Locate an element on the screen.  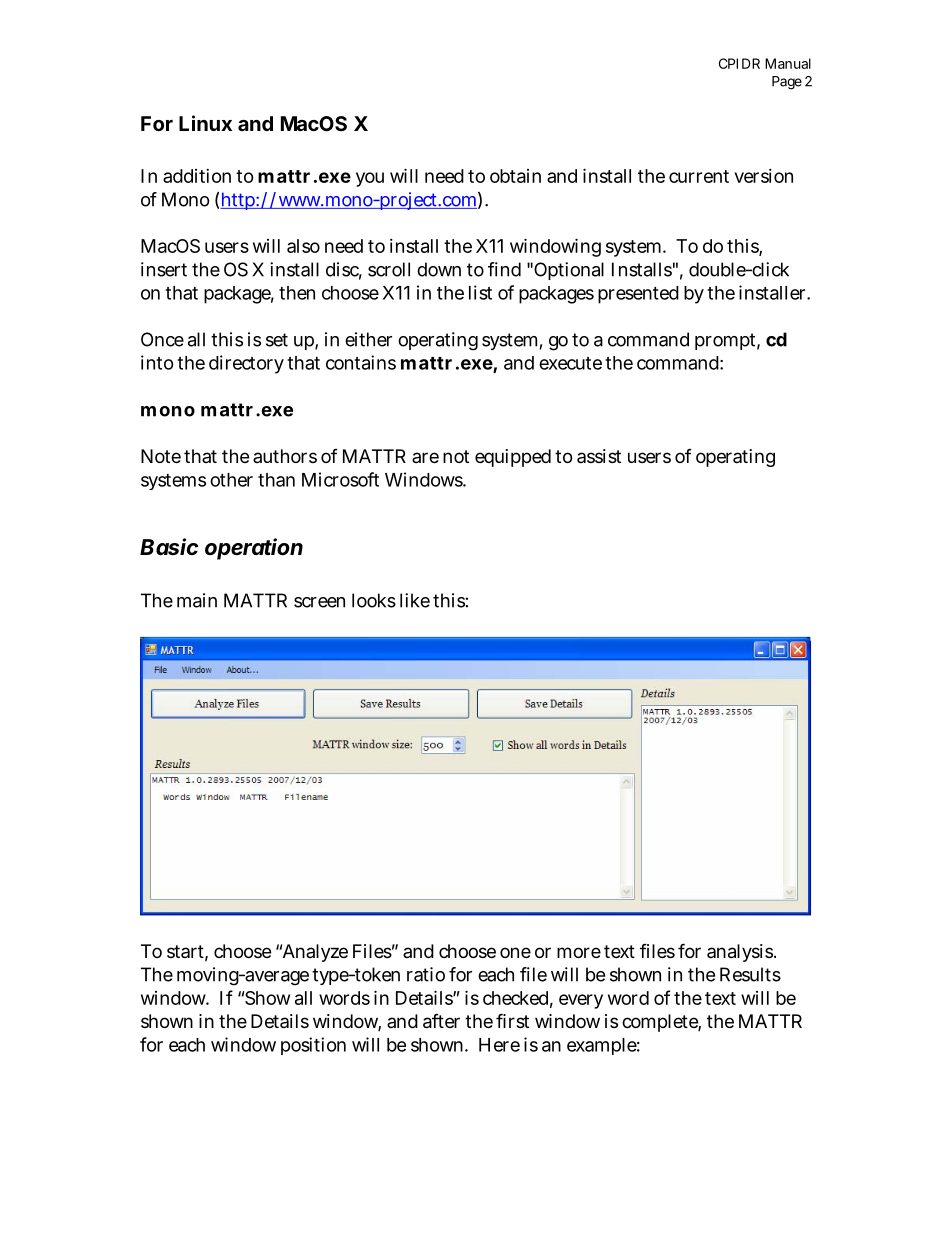
analysis is located at coordinates (740, 953).
